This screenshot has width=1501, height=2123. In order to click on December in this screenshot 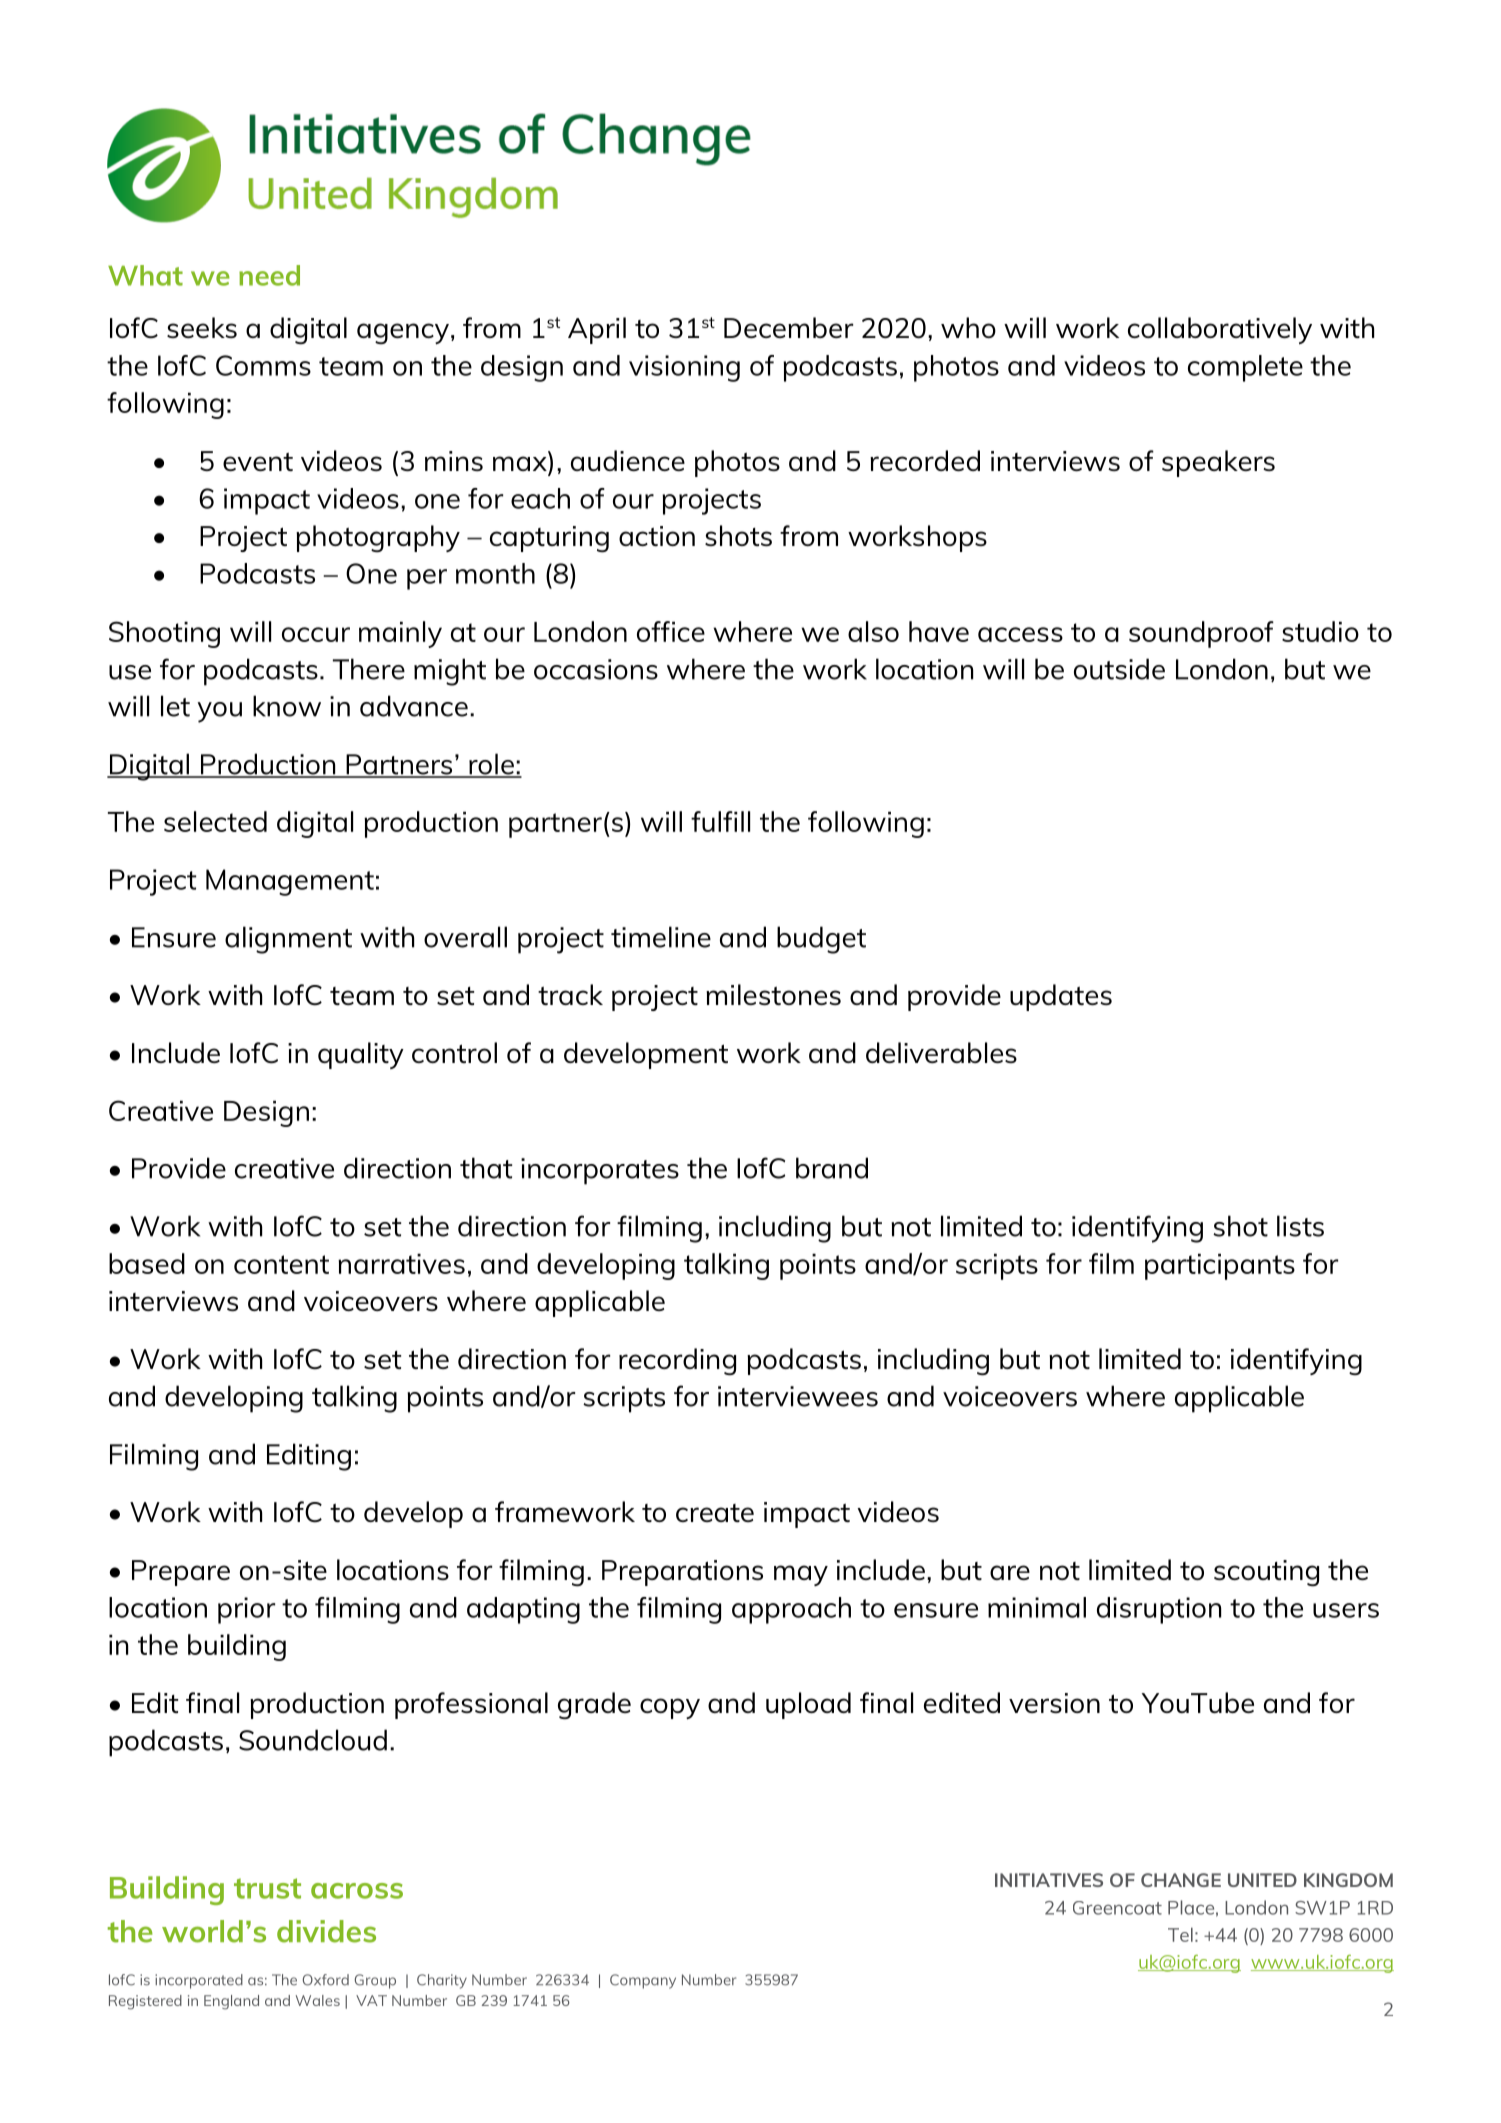, I will do `click(789, 327)`.
